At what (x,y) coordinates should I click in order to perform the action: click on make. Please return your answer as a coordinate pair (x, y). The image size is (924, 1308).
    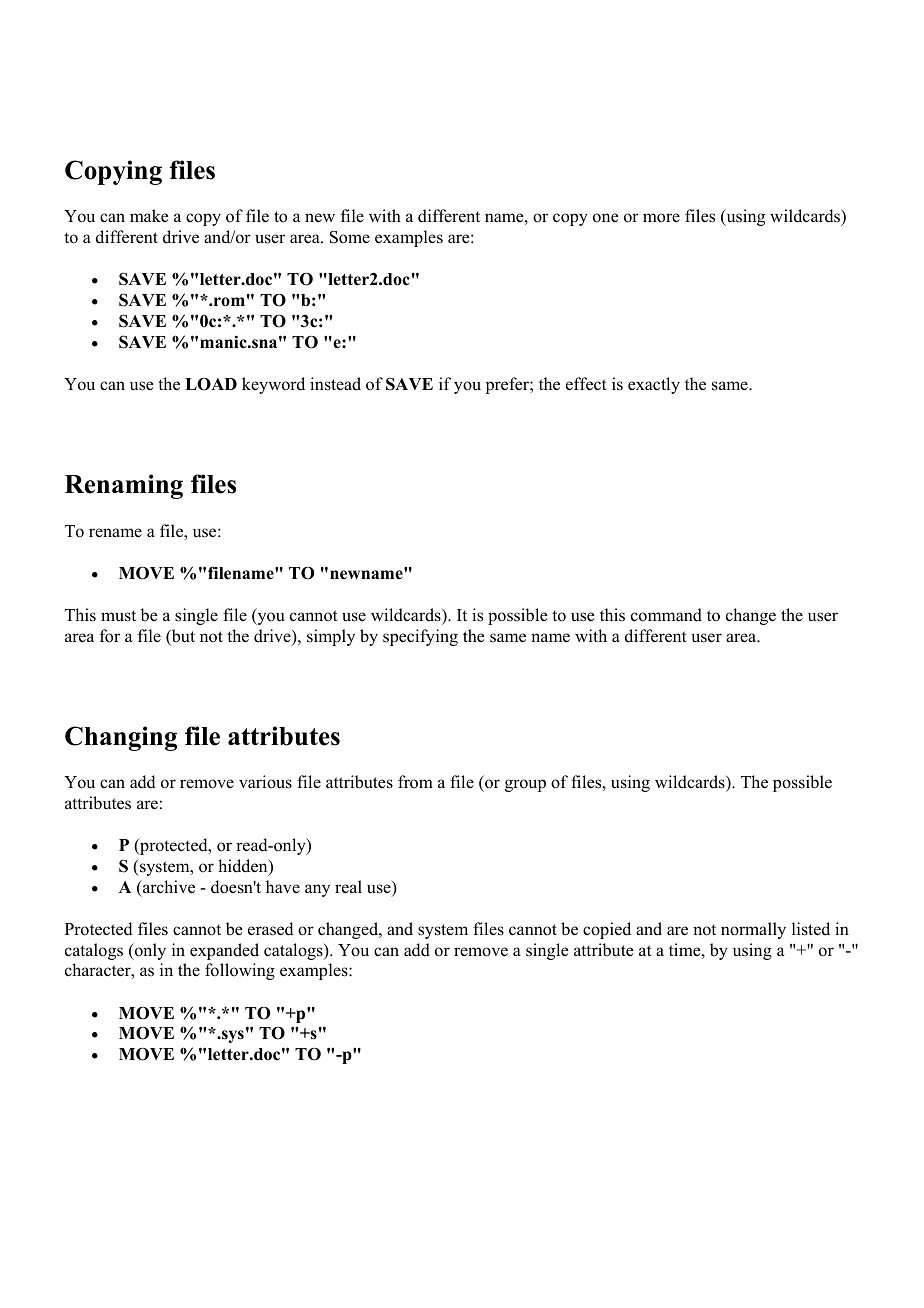
    Looking at the image, I should click on (149, 216).
